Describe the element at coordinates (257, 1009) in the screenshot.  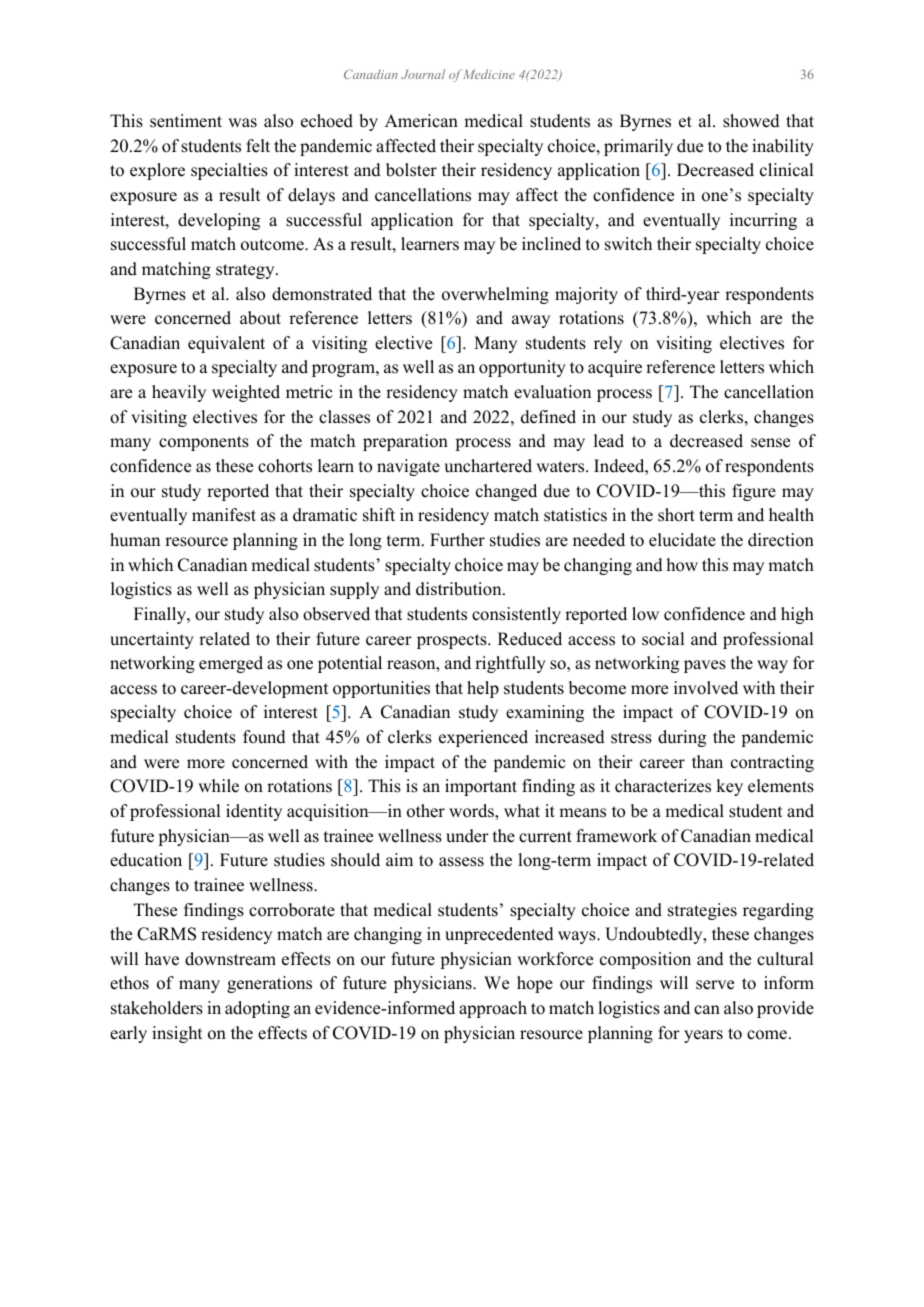
I see `adopting` at that location.
